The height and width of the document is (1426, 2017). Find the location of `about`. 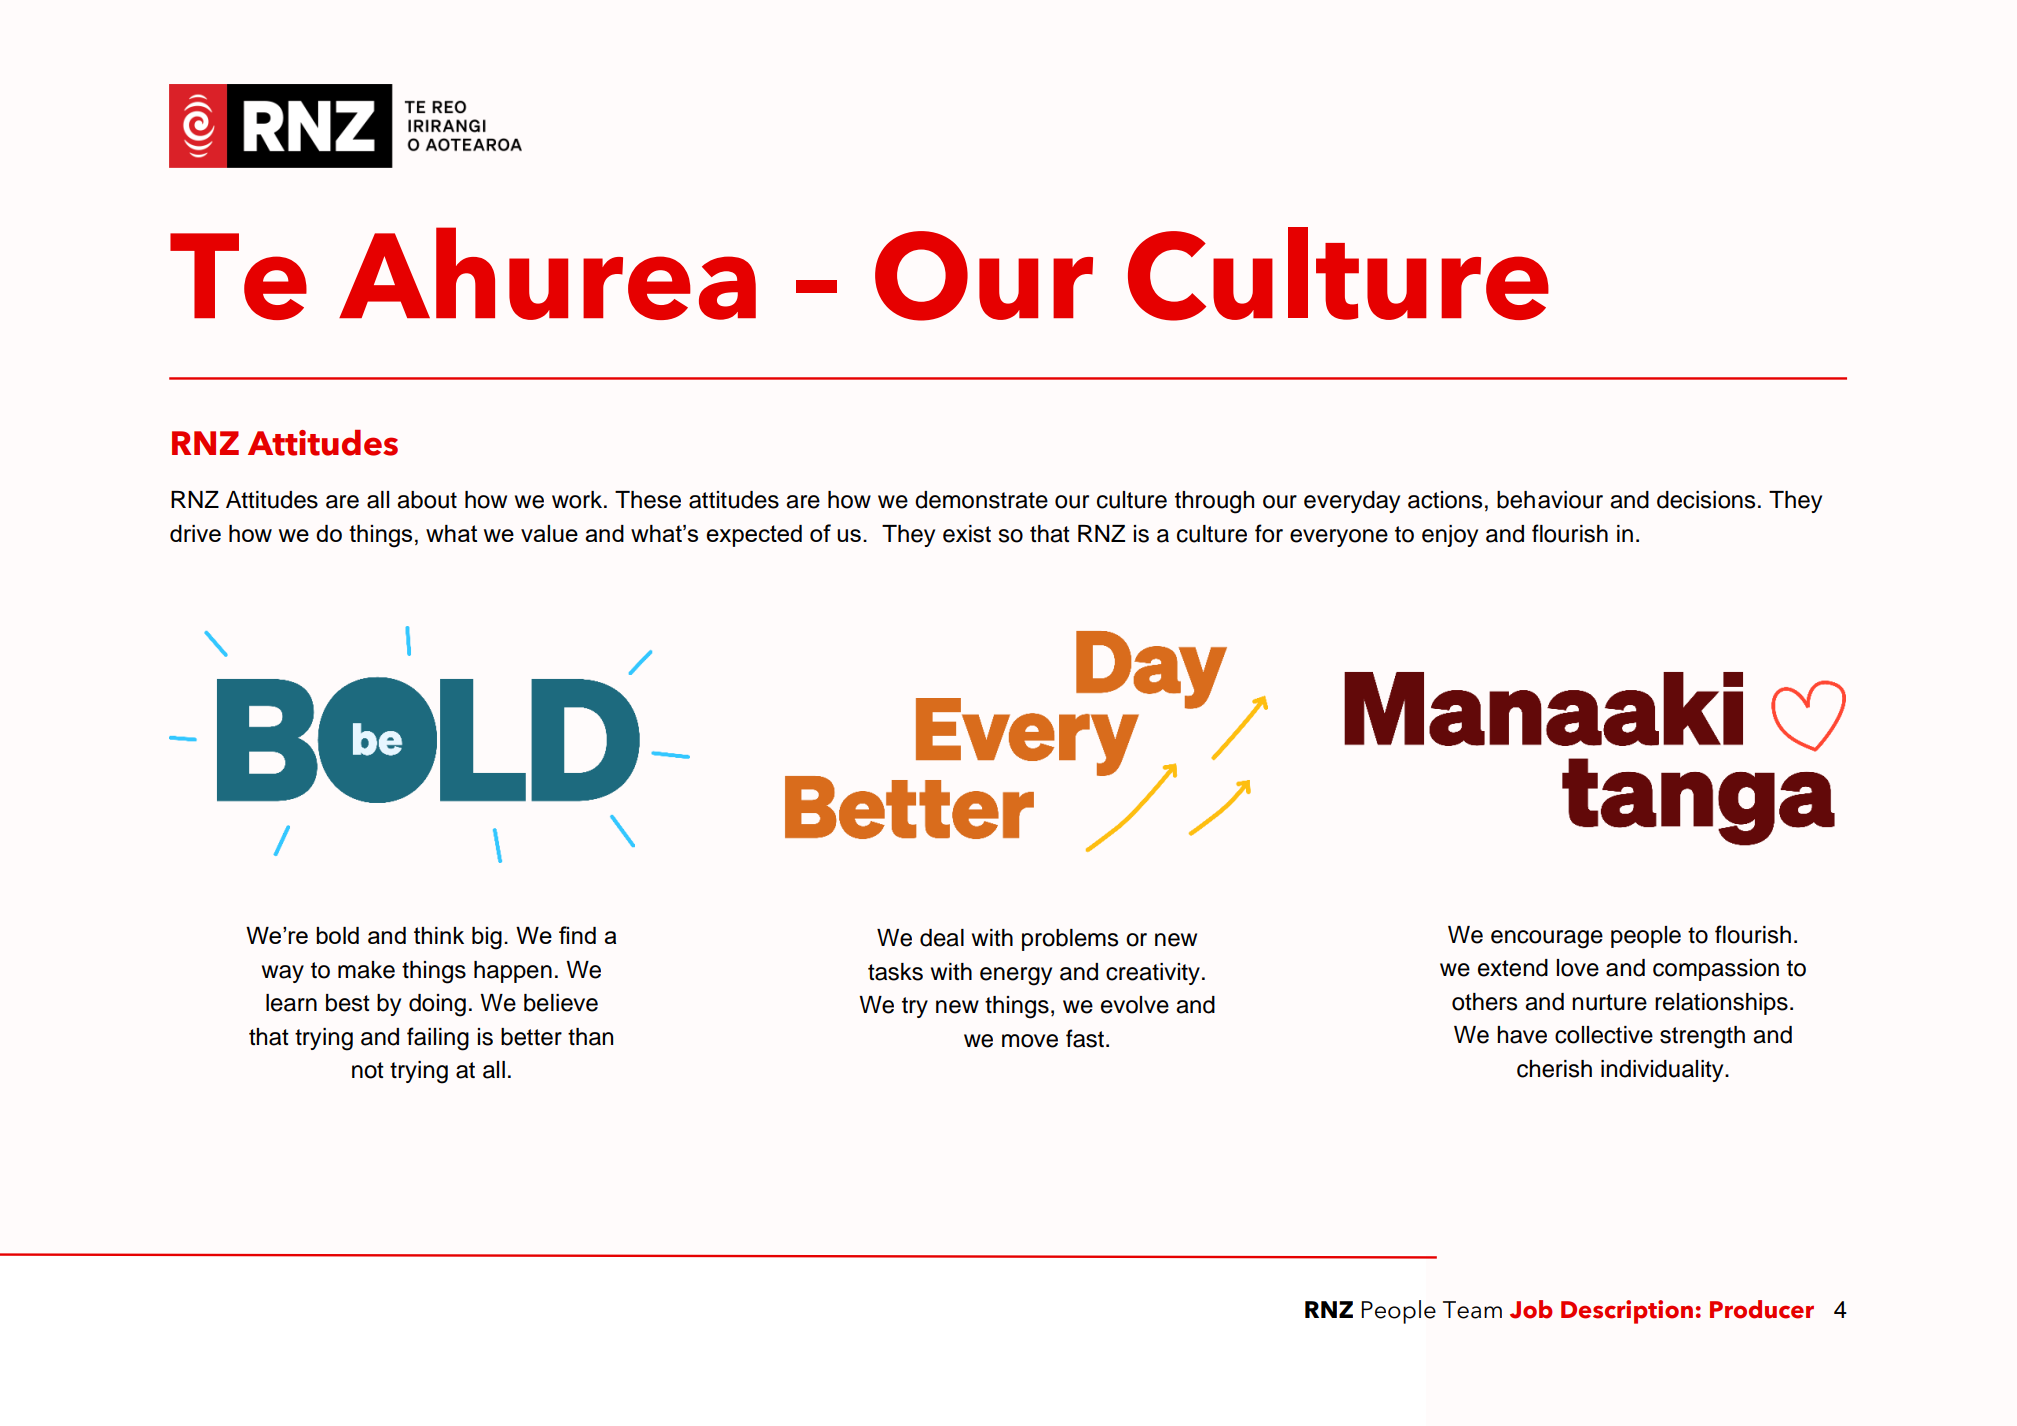

about is located at coordinates (427, 500).
